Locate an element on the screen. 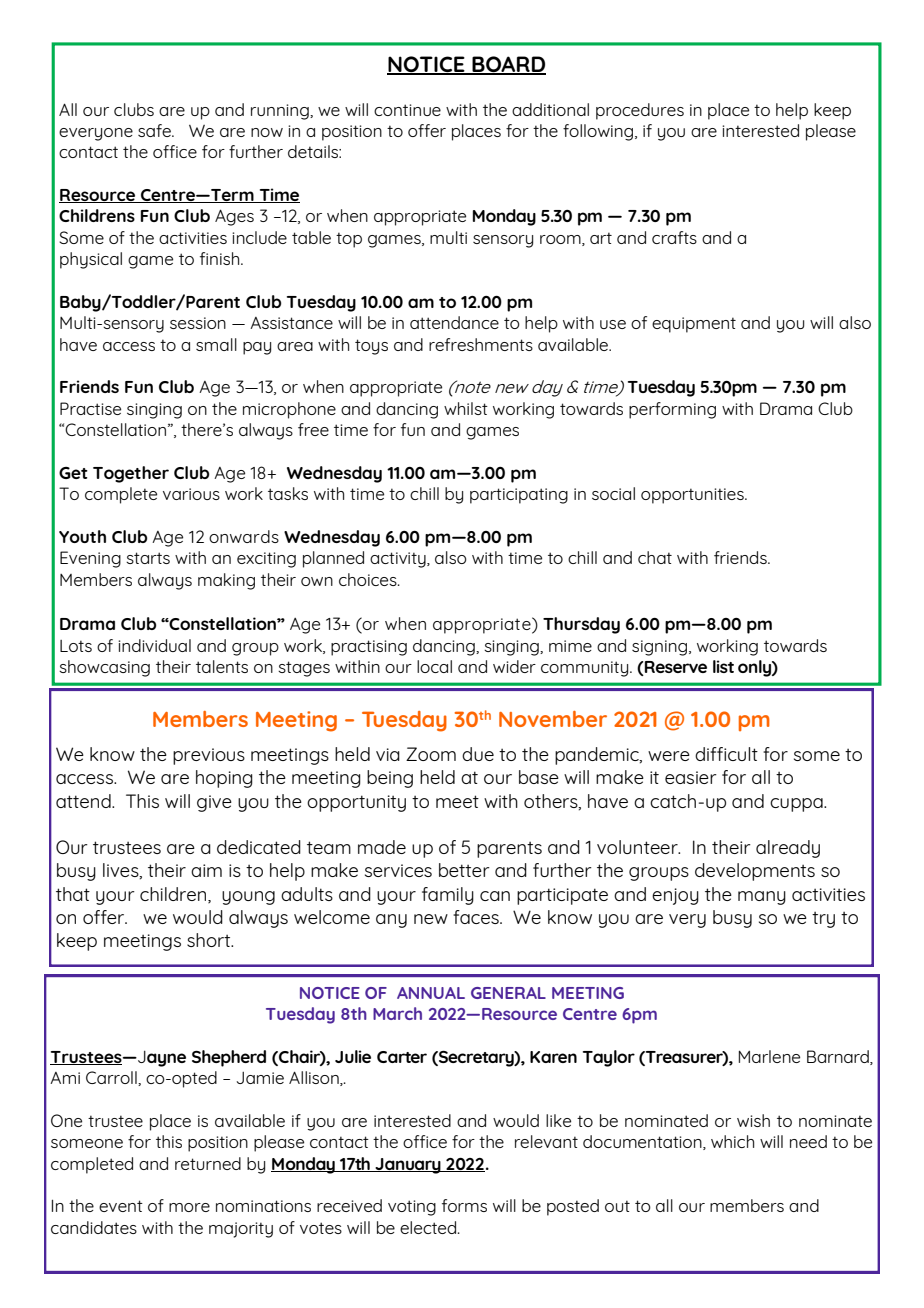 The image size is (924, 1308). safe is located at coordinates (155, 130).
